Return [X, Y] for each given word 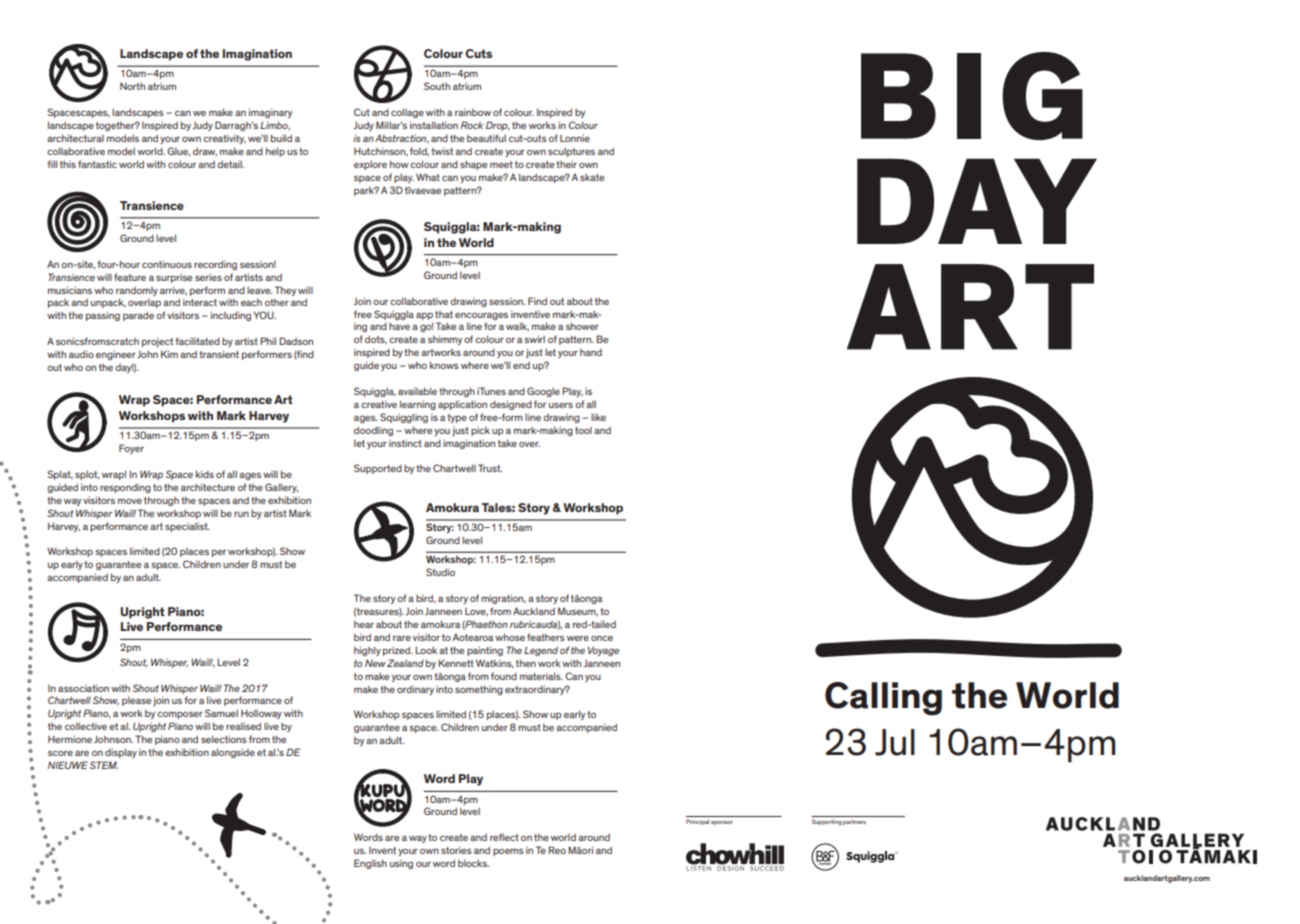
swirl [535, 339]
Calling [883, 699]
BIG [972, 96]
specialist [187, 527]
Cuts [478, 53]
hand [591, 352]
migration [503, 599]
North [132, 86]
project [157, 342]
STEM [104, 765]
